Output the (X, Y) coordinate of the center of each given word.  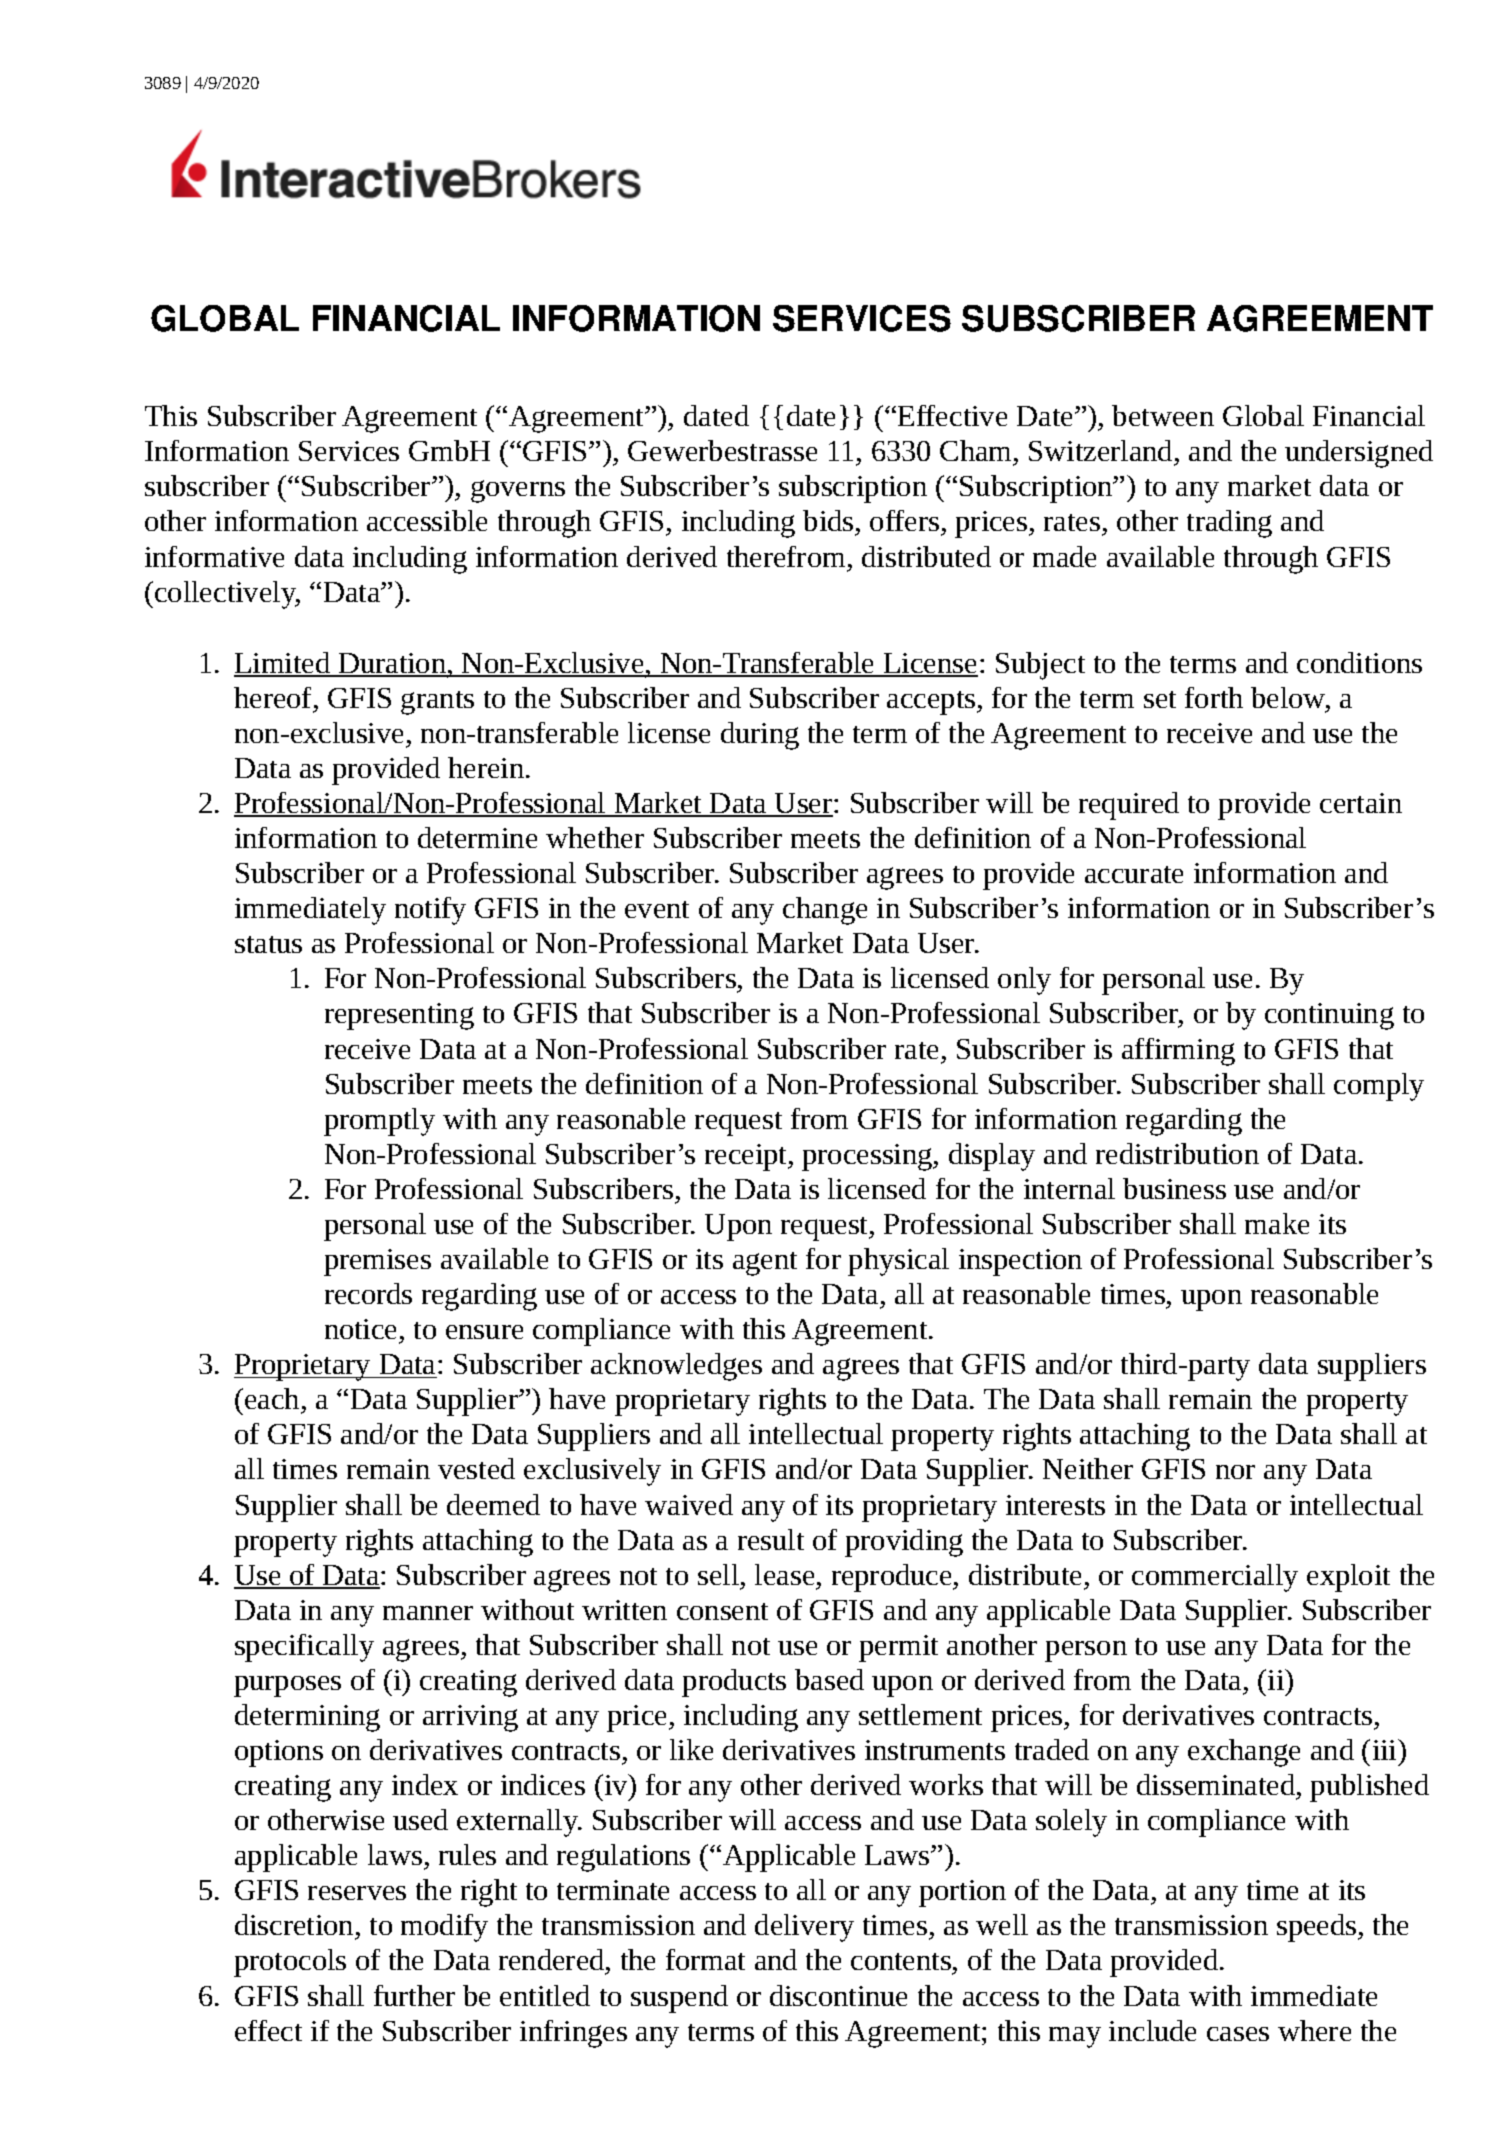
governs (518, 491)
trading (1229, 524)
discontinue (838, 1995)
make (1277, 1223)
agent (765, 1264)
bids (829, 522)
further (414, 1995)
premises (377, 1262)
